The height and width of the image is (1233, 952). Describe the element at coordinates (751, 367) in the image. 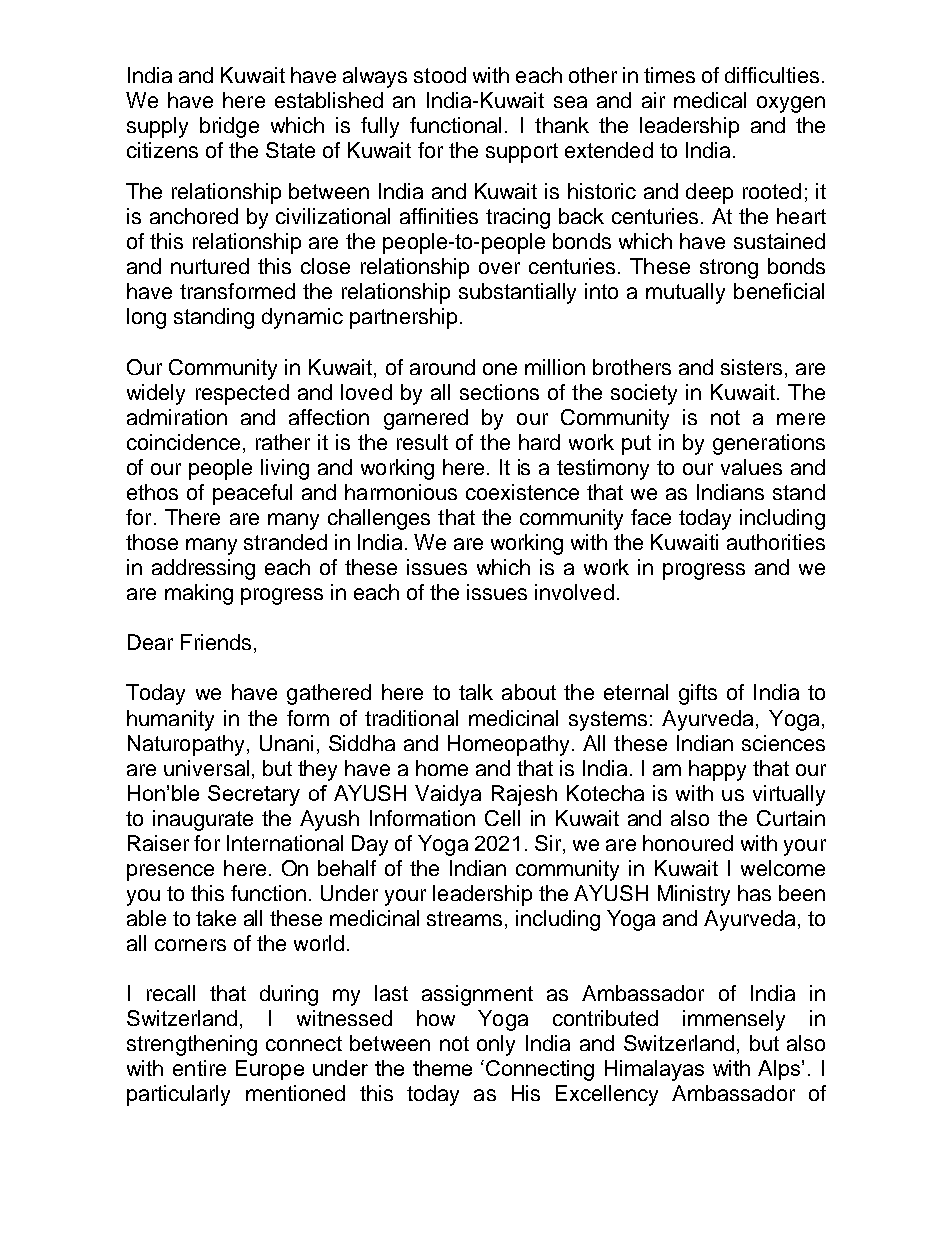

I see `sisters` at that location.
